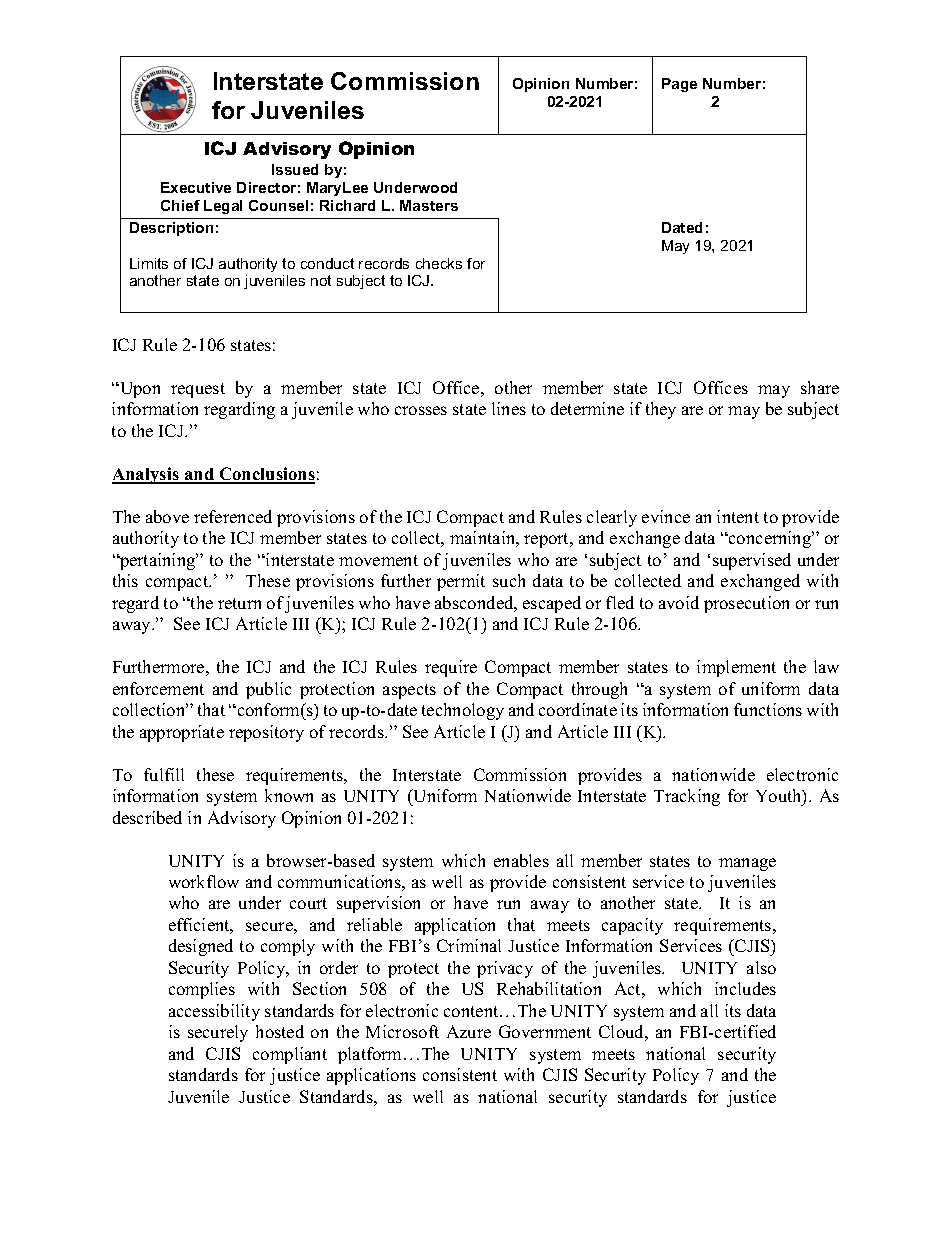  Describe the element at coordinates (214, 1012) in the screenshot. I see `accessibility` at that location.
